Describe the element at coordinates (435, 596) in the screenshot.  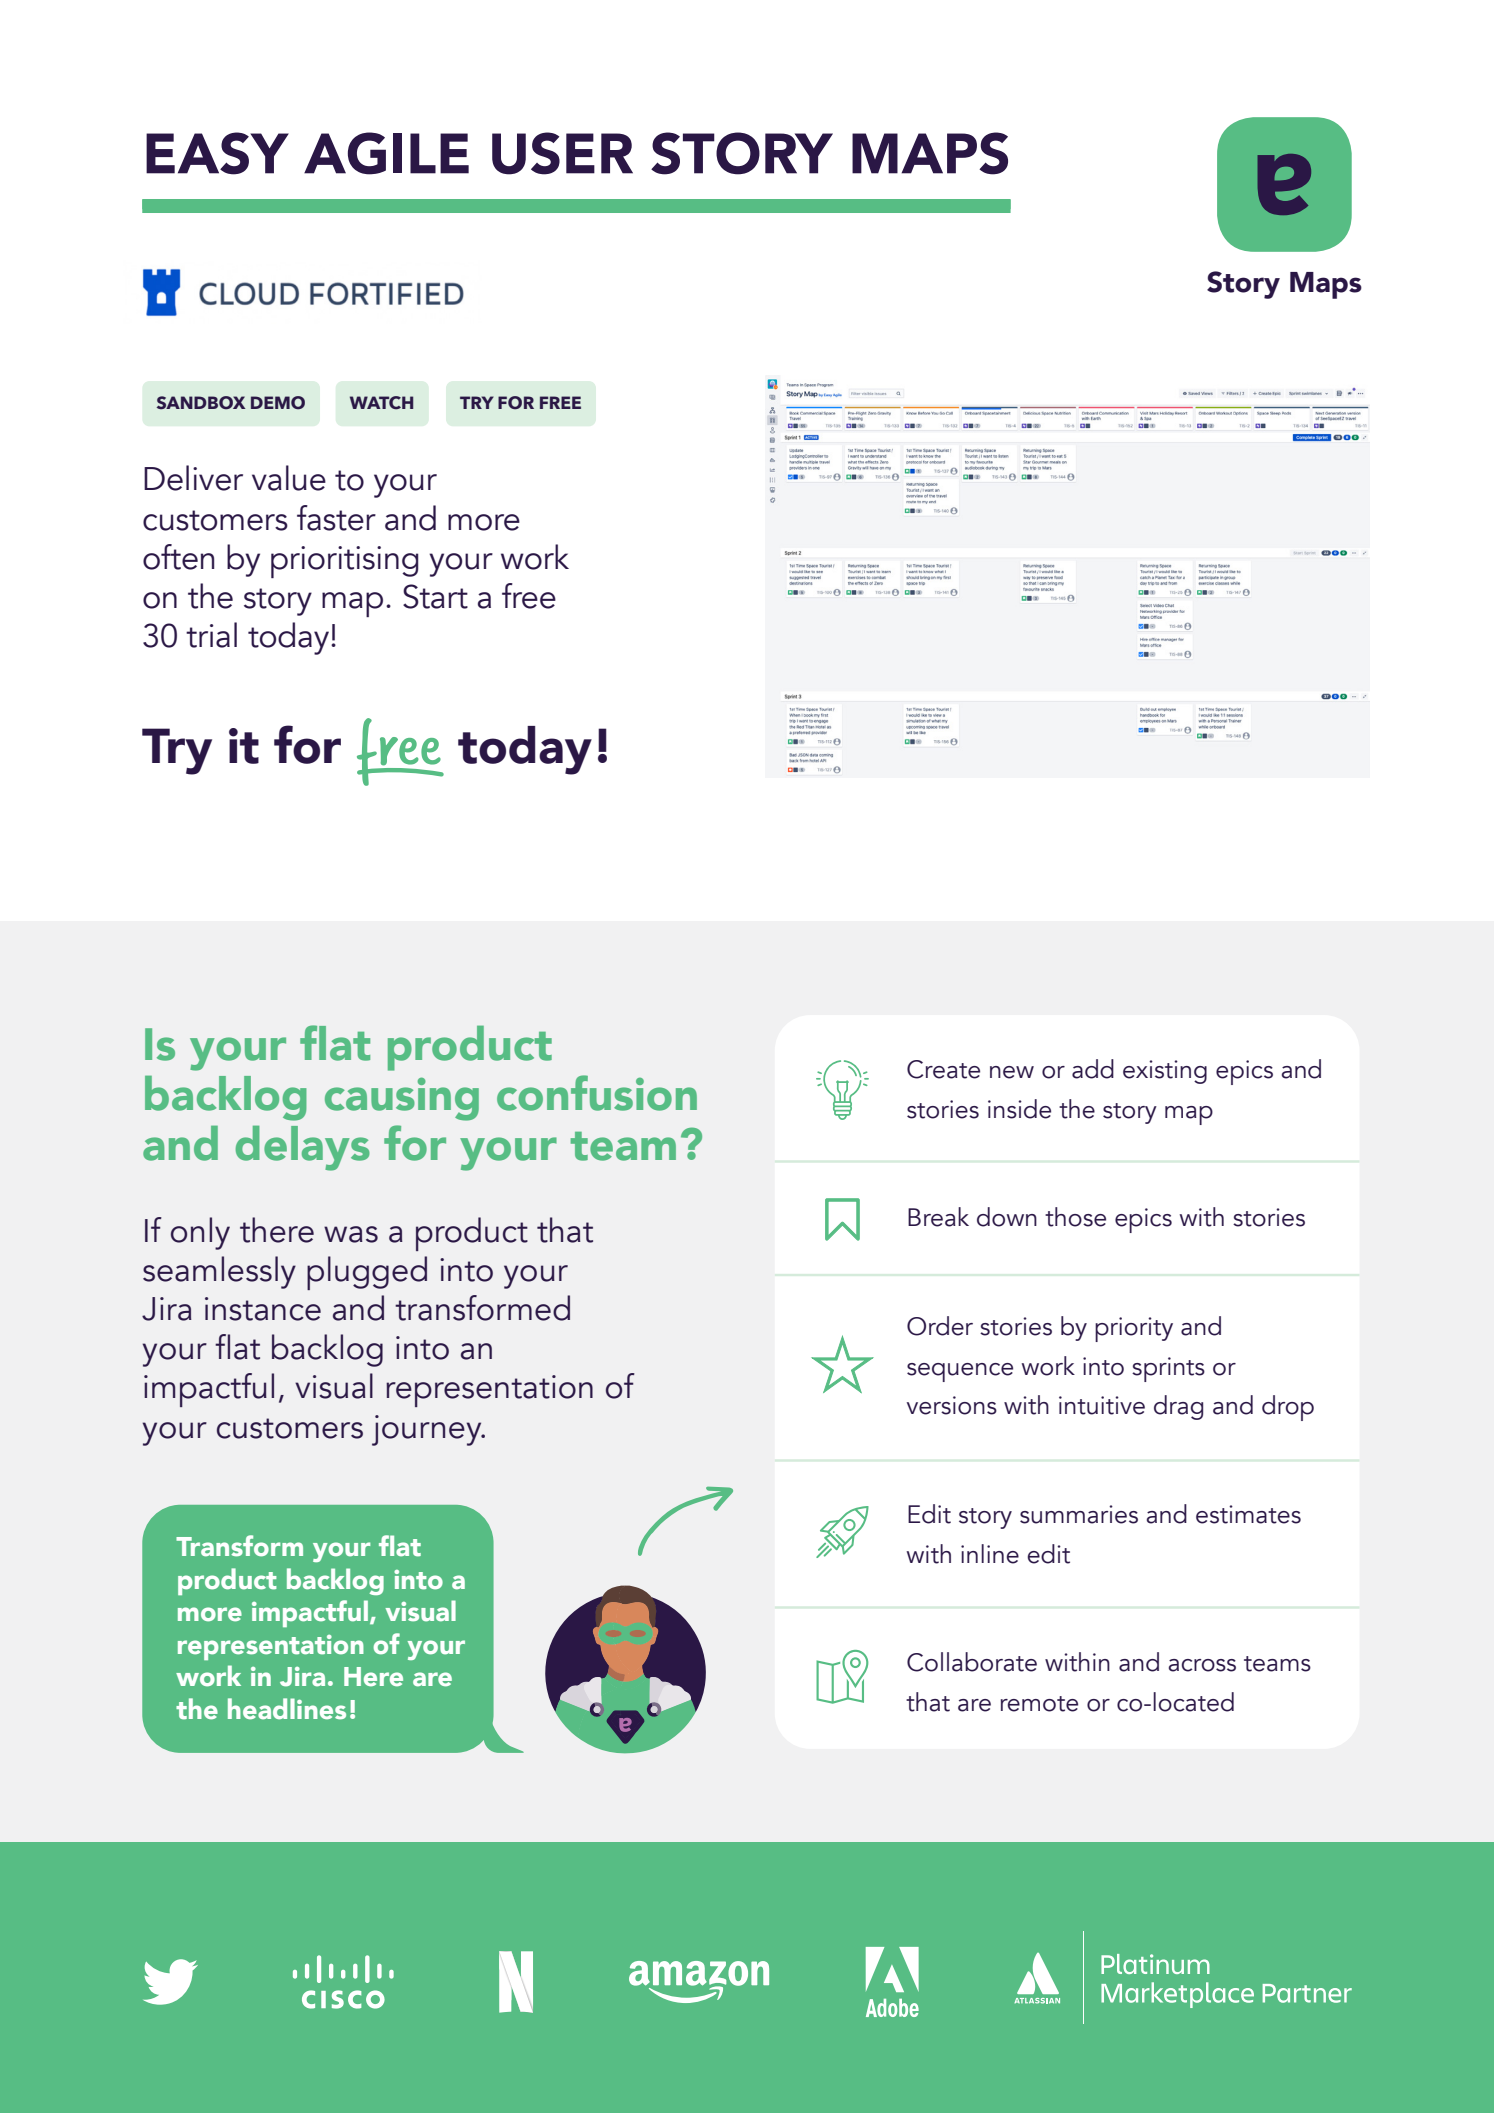
I see `Start` at that location.
